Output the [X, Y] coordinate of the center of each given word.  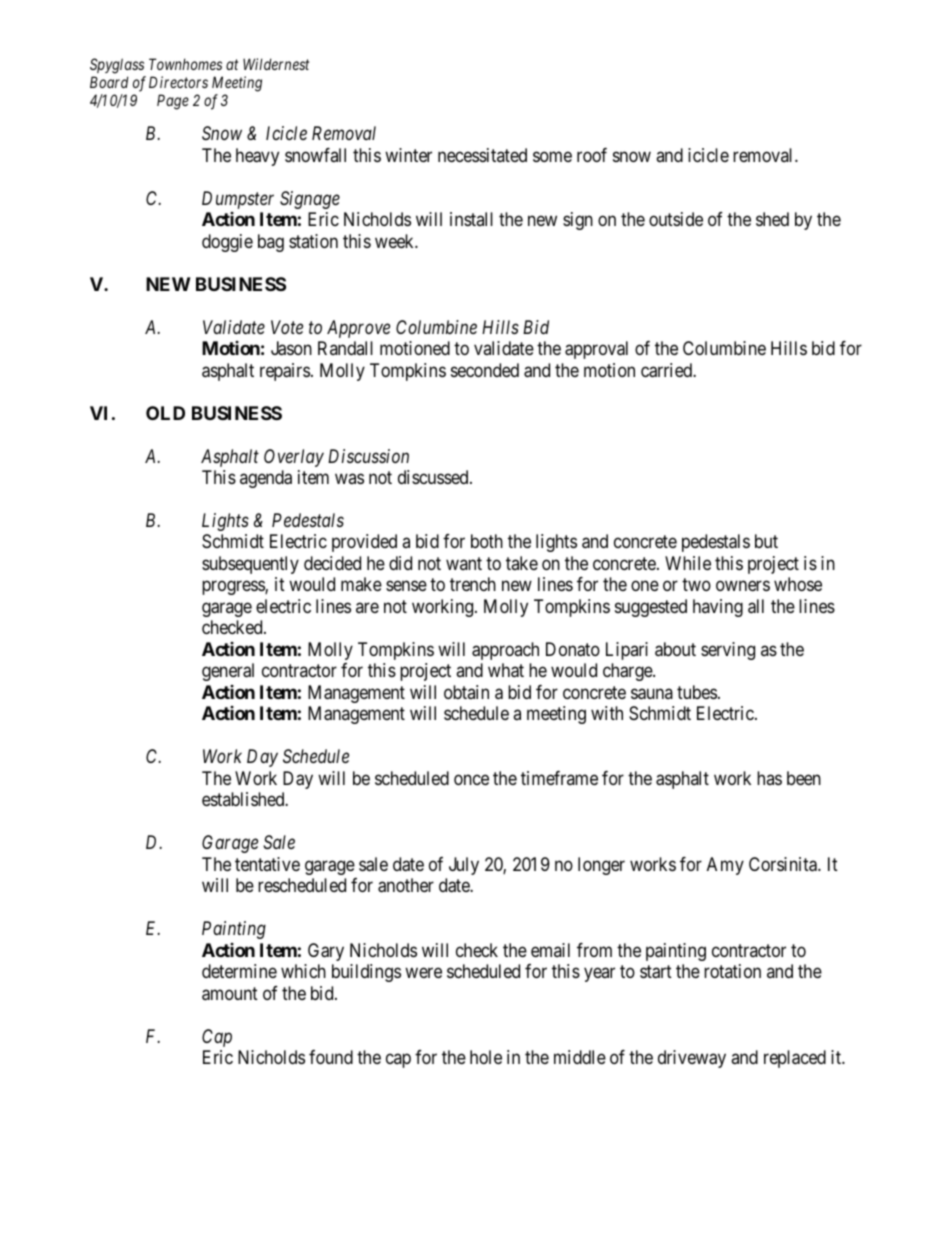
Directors [178, 82]
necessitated [482, 155]
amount [230, 994]
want [464, 563]
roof [592, 155]
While [688, 563]
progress [234, 588]
